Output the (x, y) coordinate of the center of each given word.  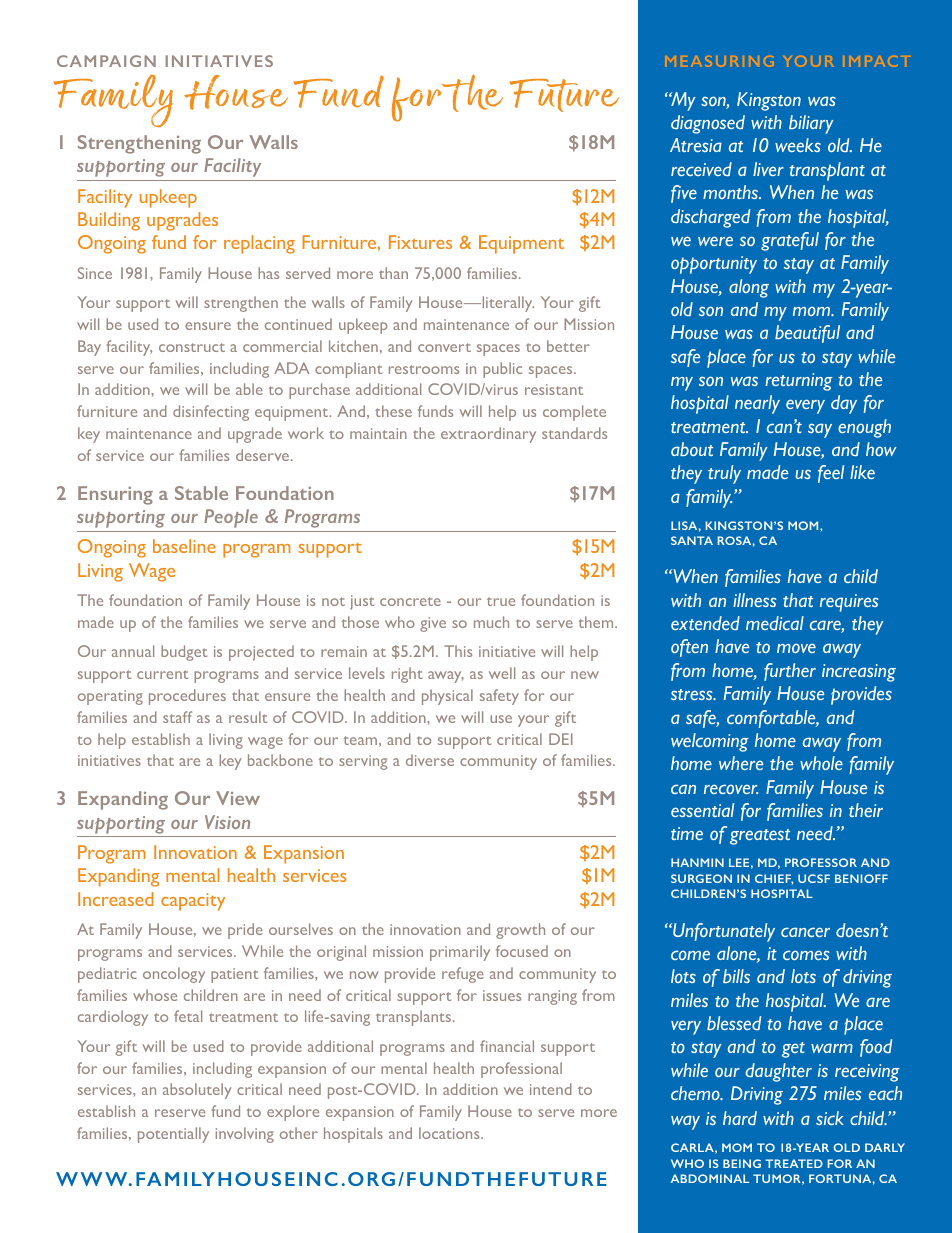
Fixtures (420, 242)
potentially (173, 1135)
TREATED (794, 1163)
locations (450, 1133)
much (491, 622)
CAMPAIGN (106, 61)
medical (775, 623)
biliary (811, 124)
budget (184, 653)
